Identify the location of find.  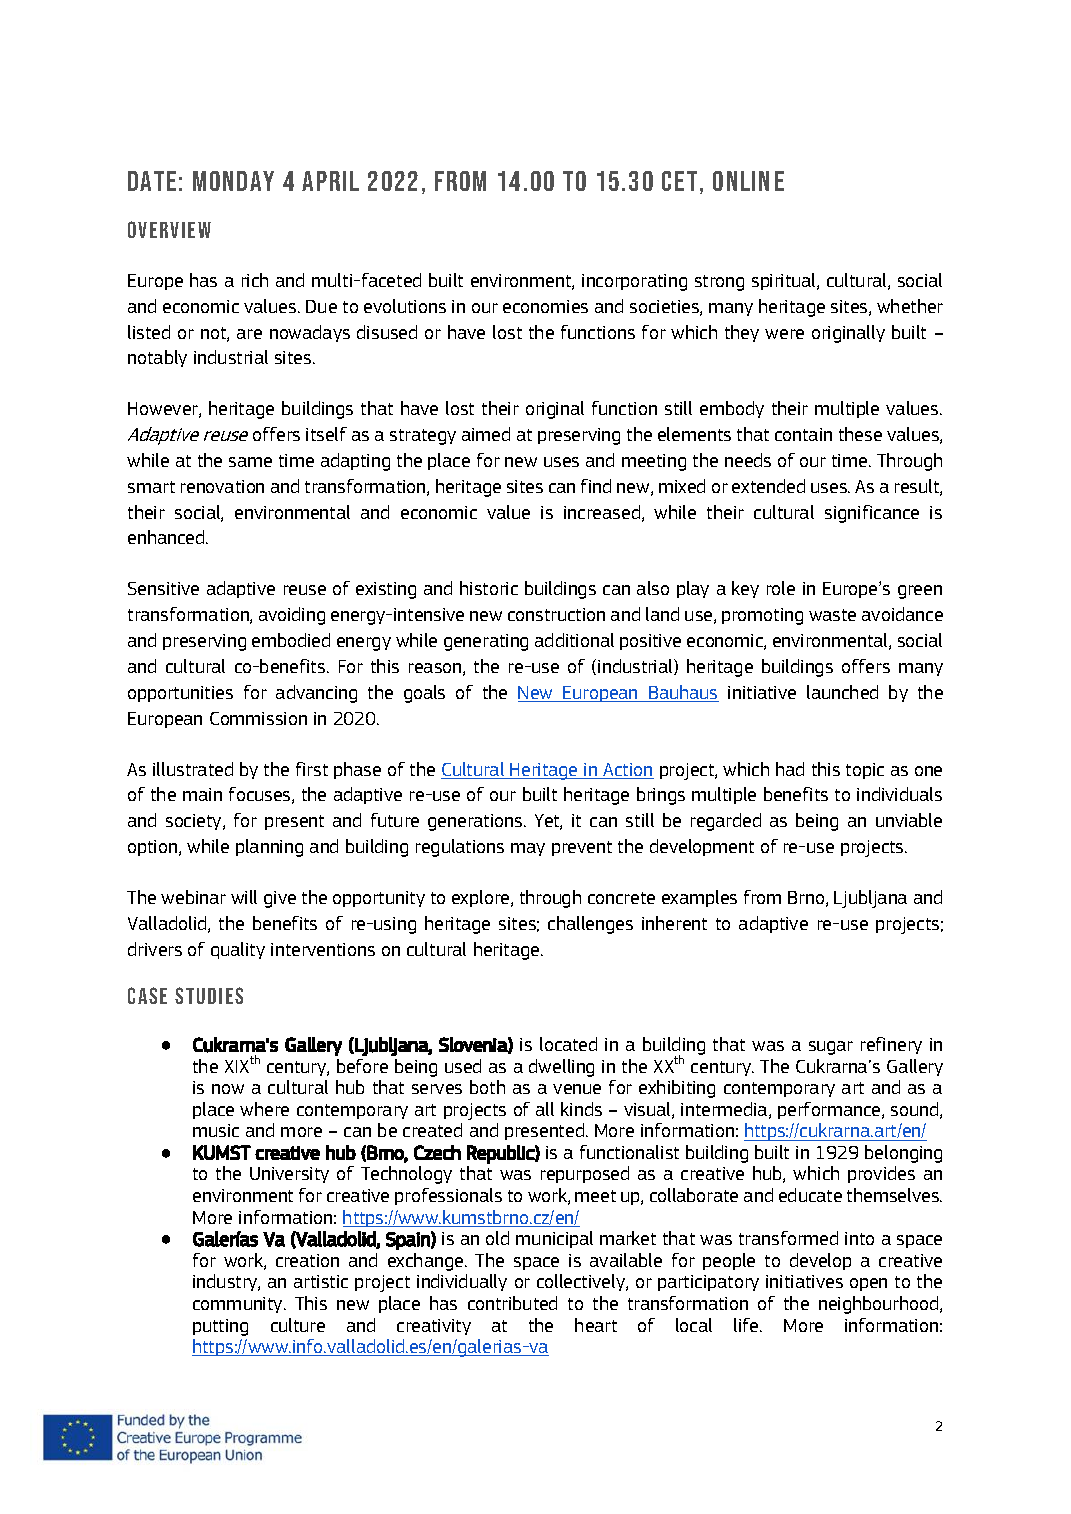
(596, 486).
